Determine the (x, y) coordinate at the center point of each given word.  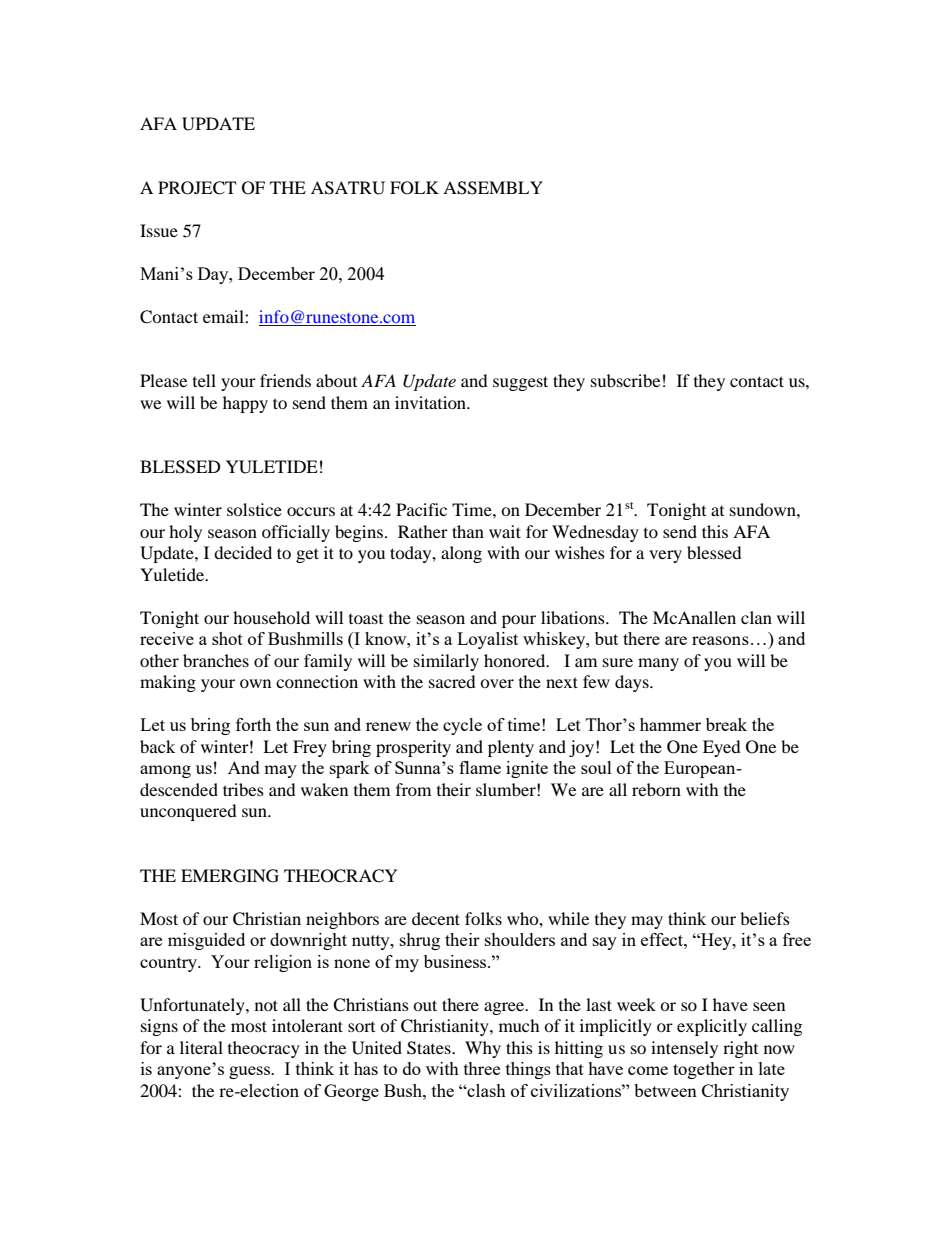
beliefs (765, 918)
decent (436, 918)
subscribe (625, 380)
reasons (720, 640)
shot (227, 638)
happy (245, 404)
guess (251, 1072)
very (665, 556)
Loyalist (487, 640)
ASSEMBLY (493, 188)
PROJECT (197, 188)
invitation (432, 402)
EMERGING (230, 876)
